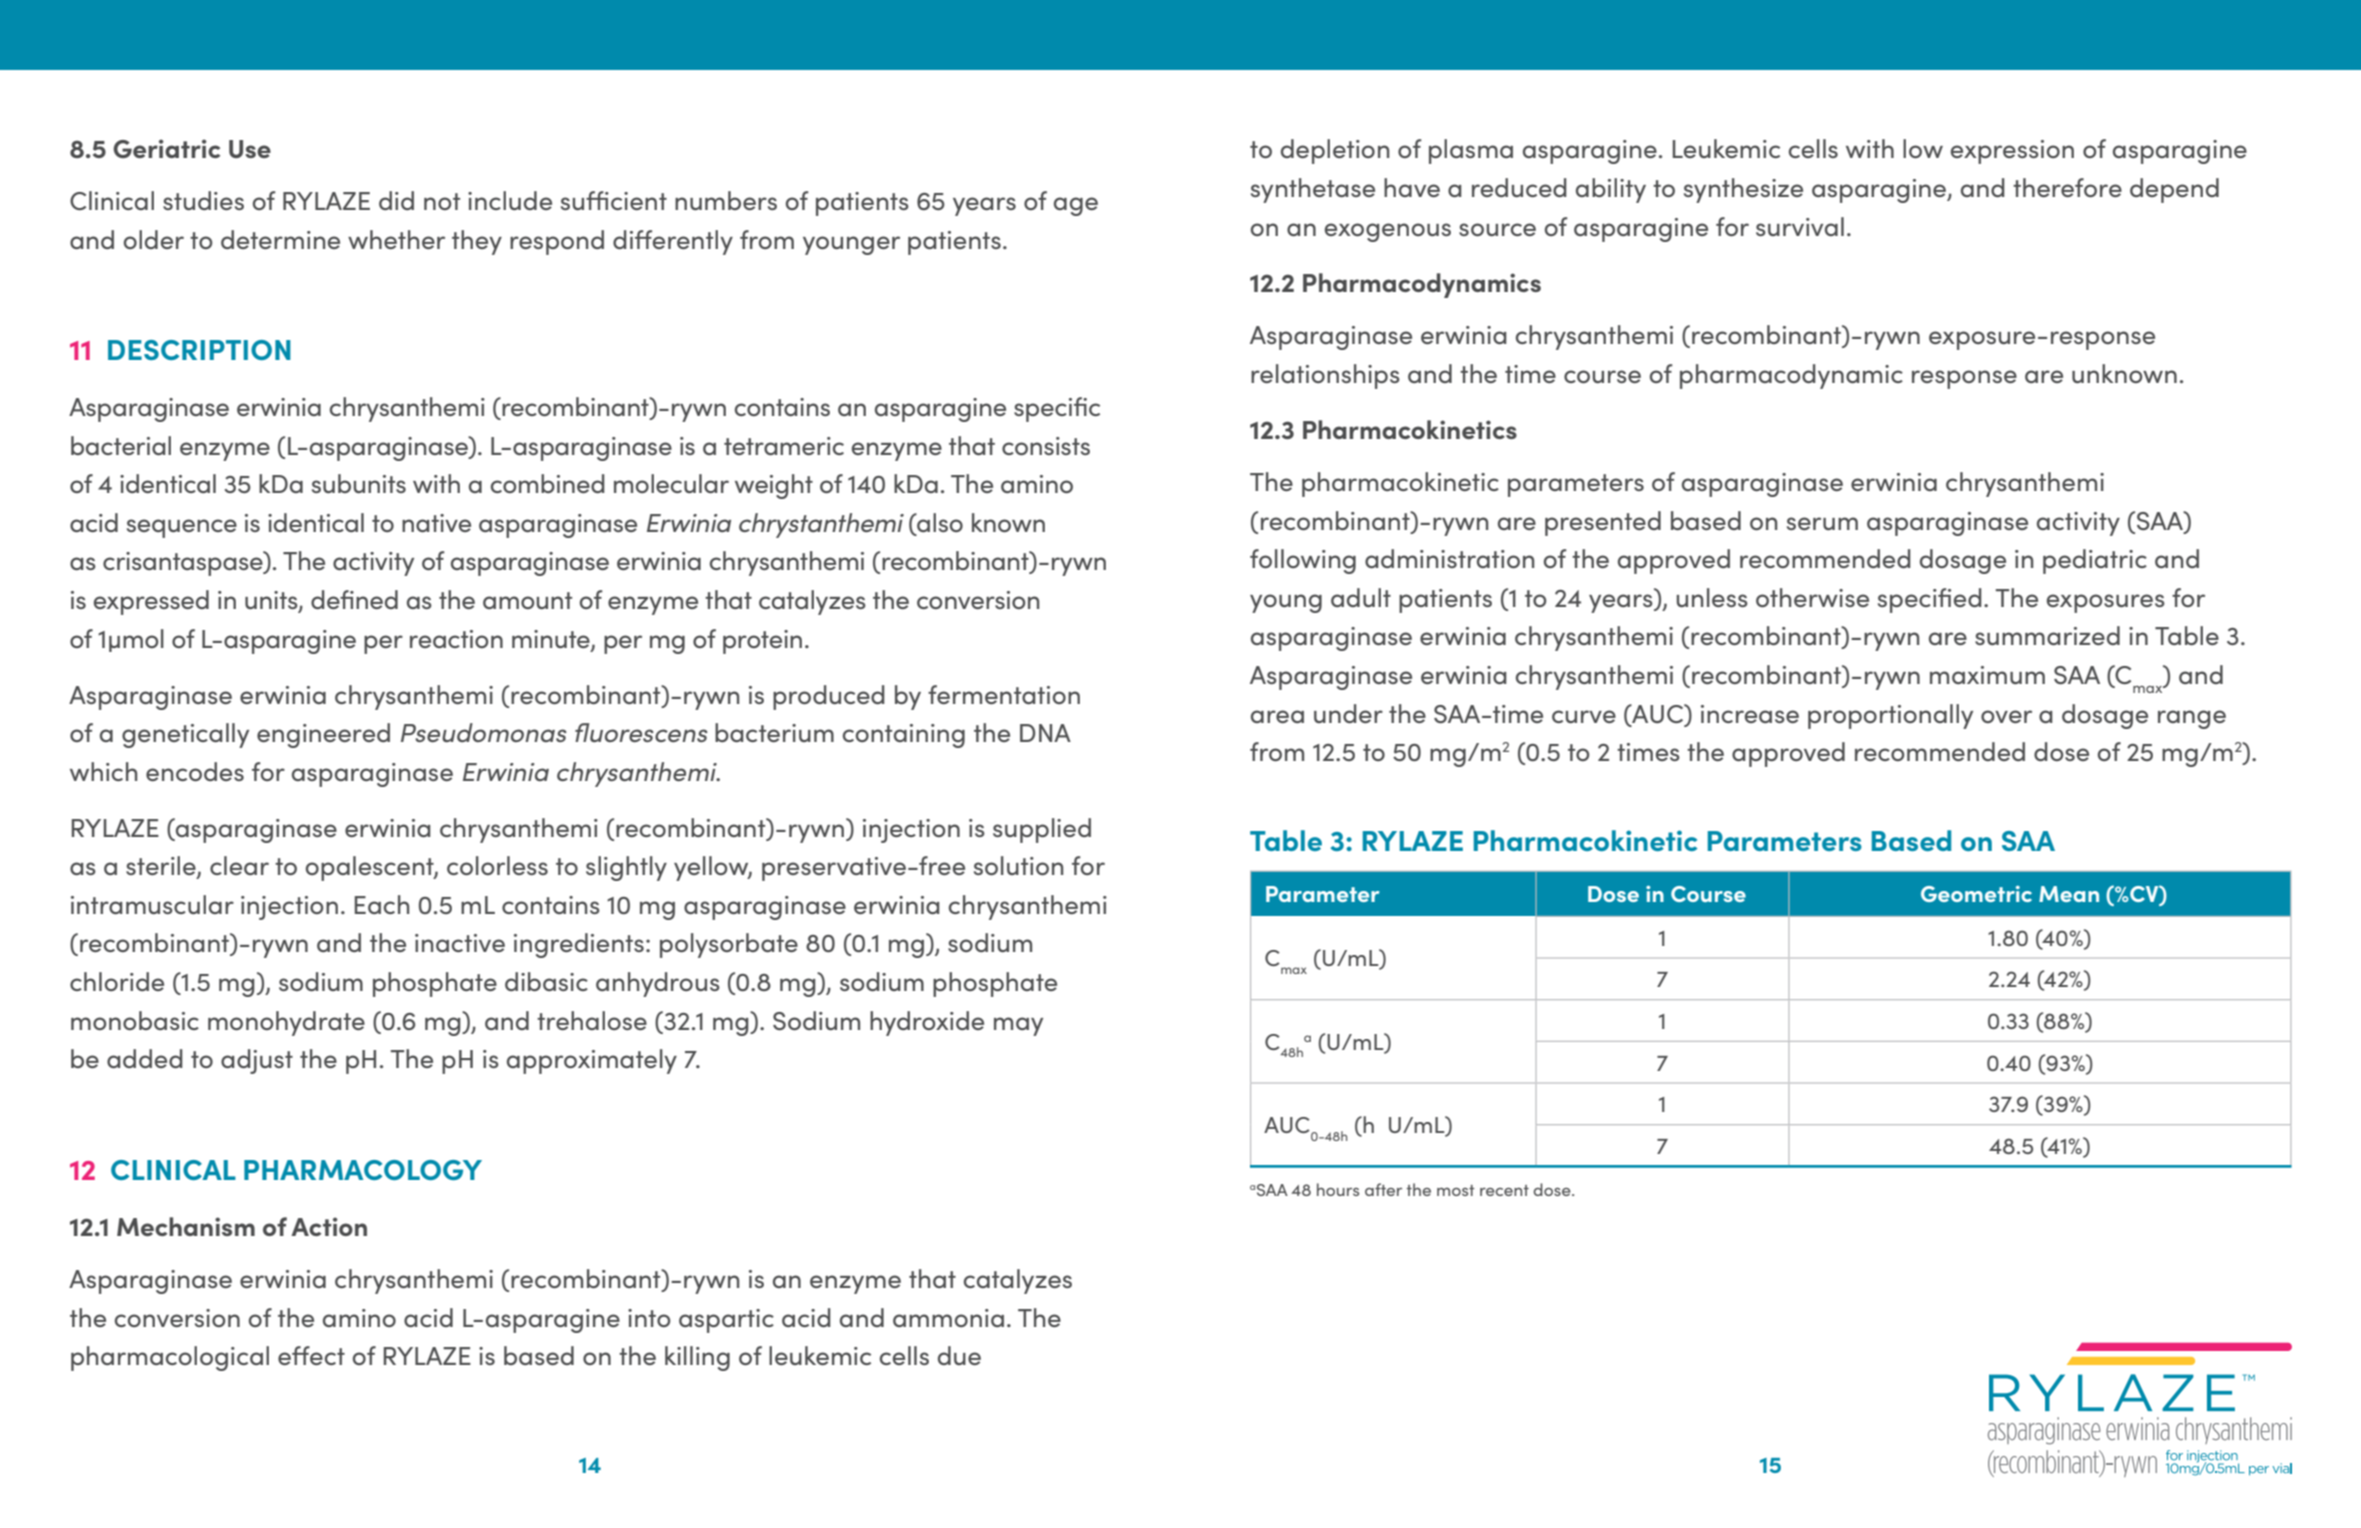 The image size is (2361, 1528). I want to click on effect, so click(311, 1355).
